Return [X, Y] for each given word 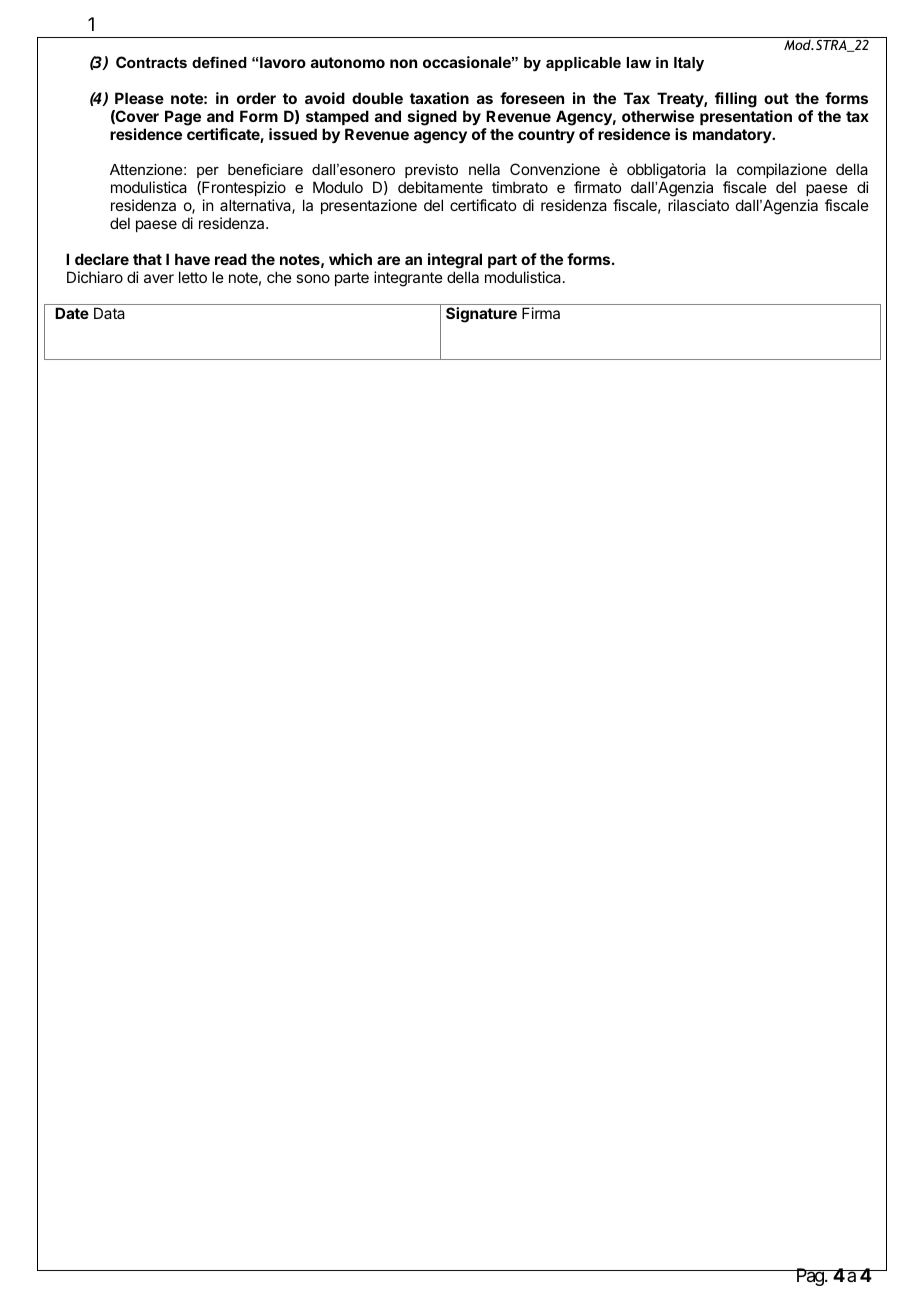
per [208, 172]
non [403, 63]
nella [484, 169]
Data [109, 313]
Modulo [338, 187]
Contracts [151, 62]
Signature [481, 315]
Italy [689, 64]
